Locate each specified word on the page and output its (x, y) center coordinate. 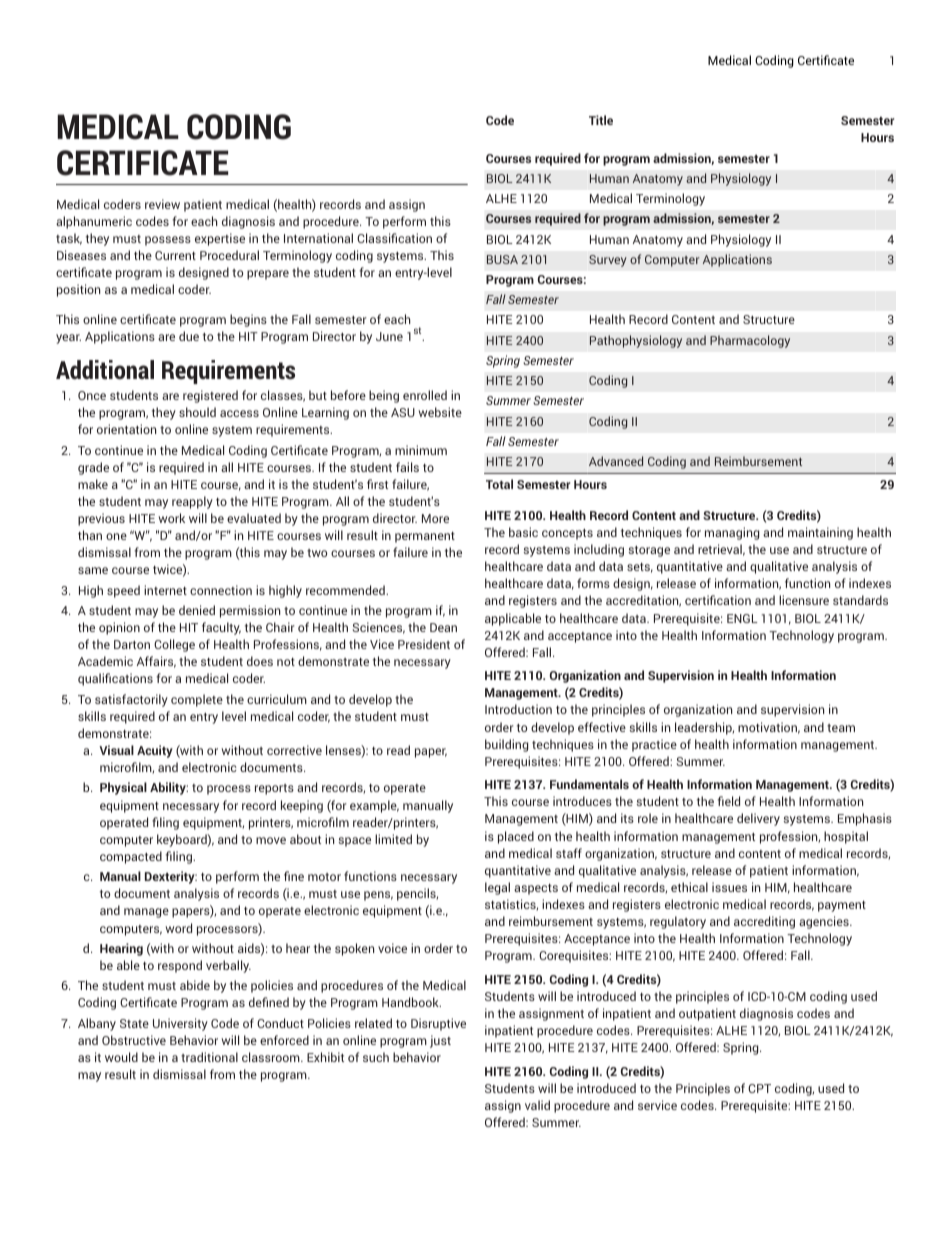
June (389, 336)
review (162, 204)
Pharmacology (750, 341)
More (435, 518)
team (841, 728)
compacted (131, 857)
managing (732, 533)
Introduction (518, 709)
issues (729, 887)
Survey (608, 261)
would (121, 1057)
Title (601, 120)
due (189, 336)
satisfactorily (131, 700)
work (171, 518)
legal (497, 888)
